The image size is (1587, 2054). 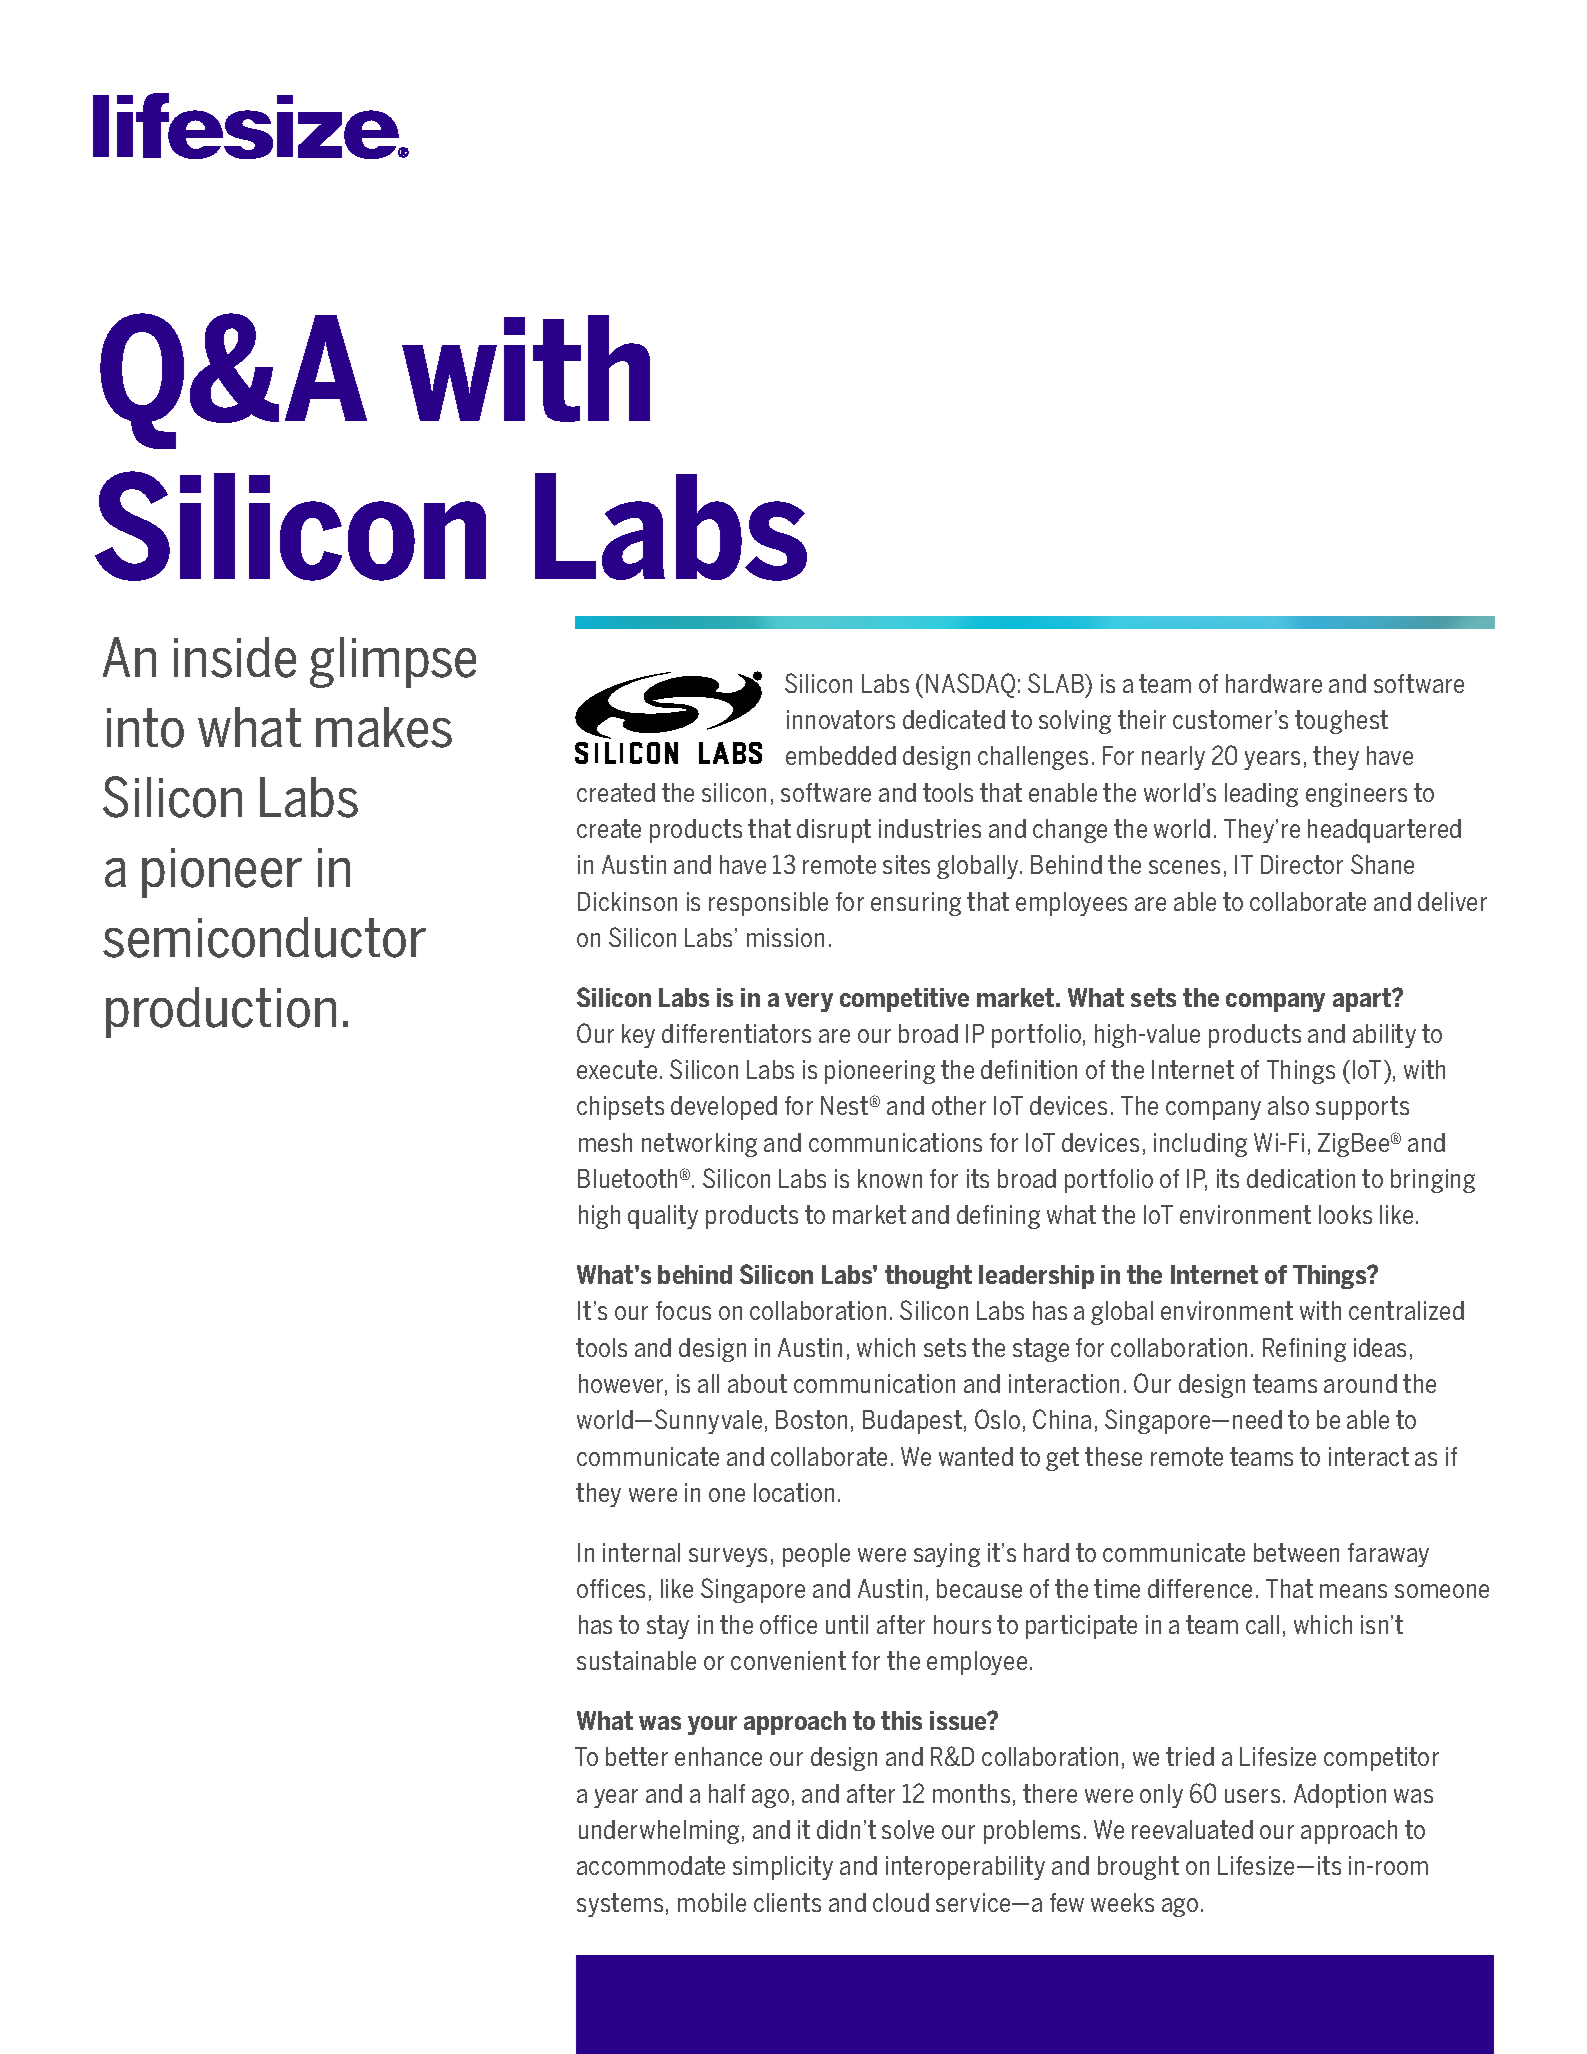 I want to click on inside, so click(x=235, y=657).
